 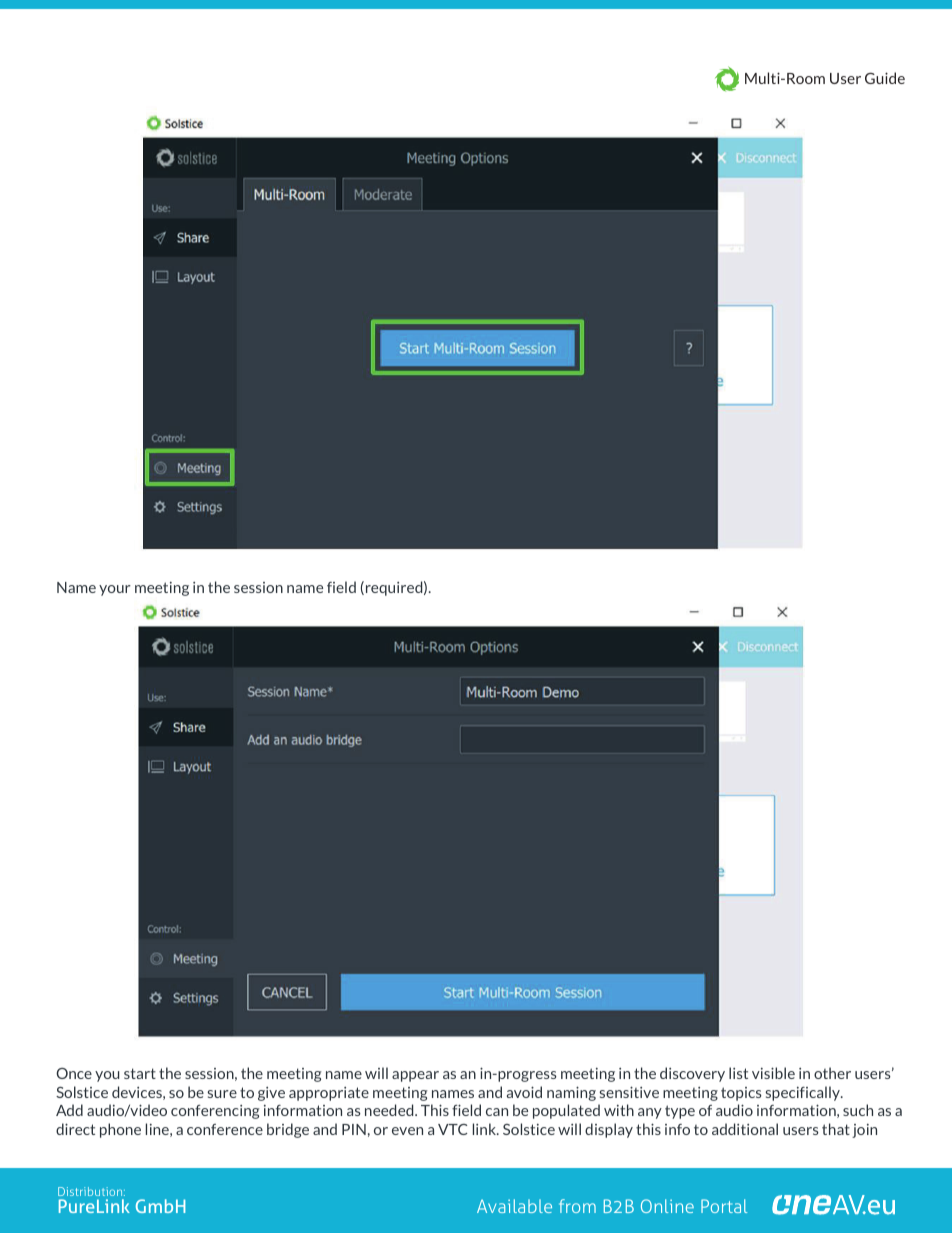 I want to click on Once, so click(x=74, y=1073).
